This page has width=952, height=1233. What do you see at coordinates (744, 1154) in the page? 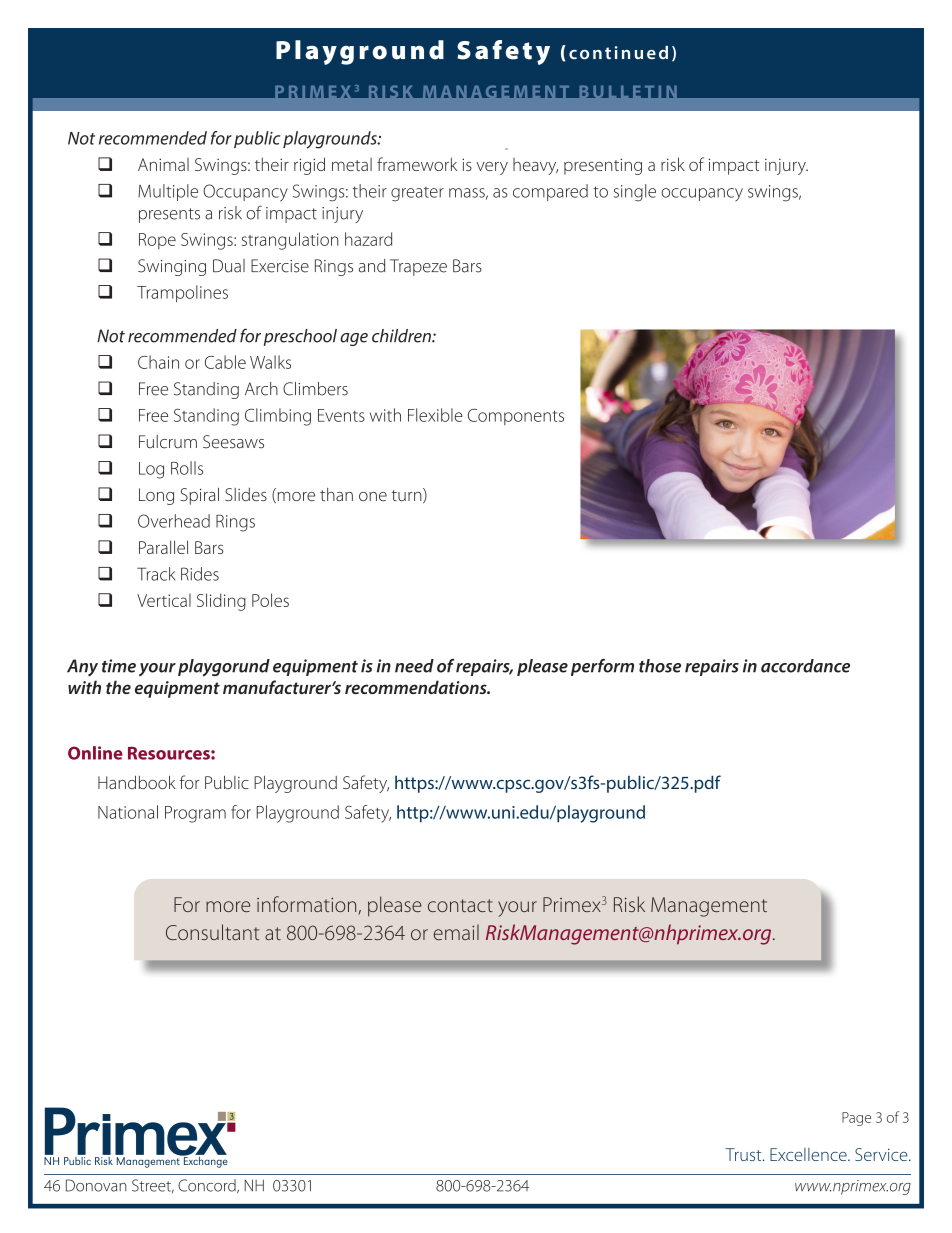
I see `Trust` at bounding box center [744, 1154].
